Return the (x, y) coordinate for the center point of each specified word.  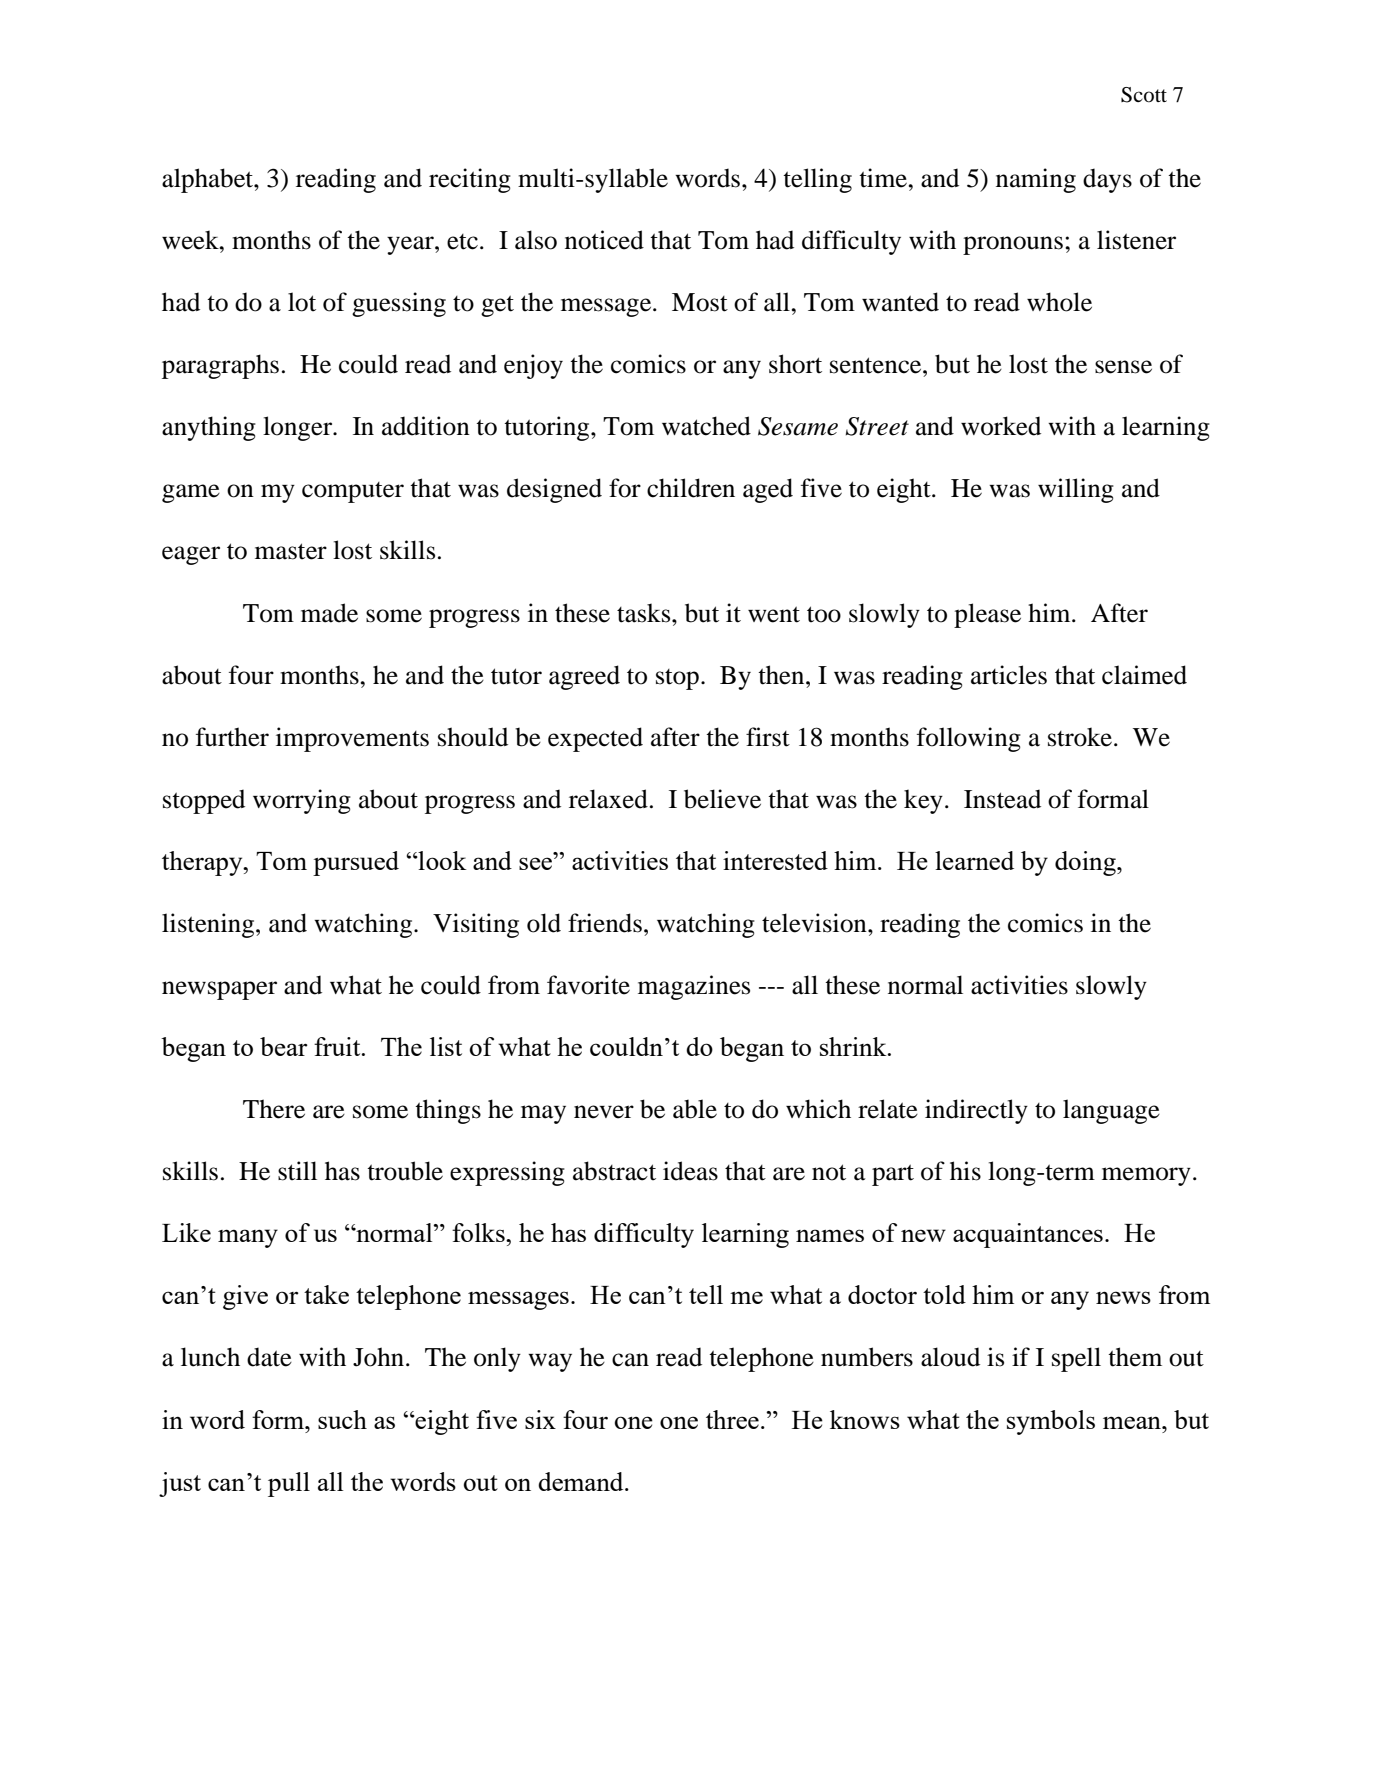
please (987, 615)
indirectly (976, 1111)
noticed (604, 240)
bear (284, 1046)
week (191, 240)
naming (1036, 180)
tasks (645, 613)
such (342, 1419)
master (291, 551)
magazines (694, 987)
